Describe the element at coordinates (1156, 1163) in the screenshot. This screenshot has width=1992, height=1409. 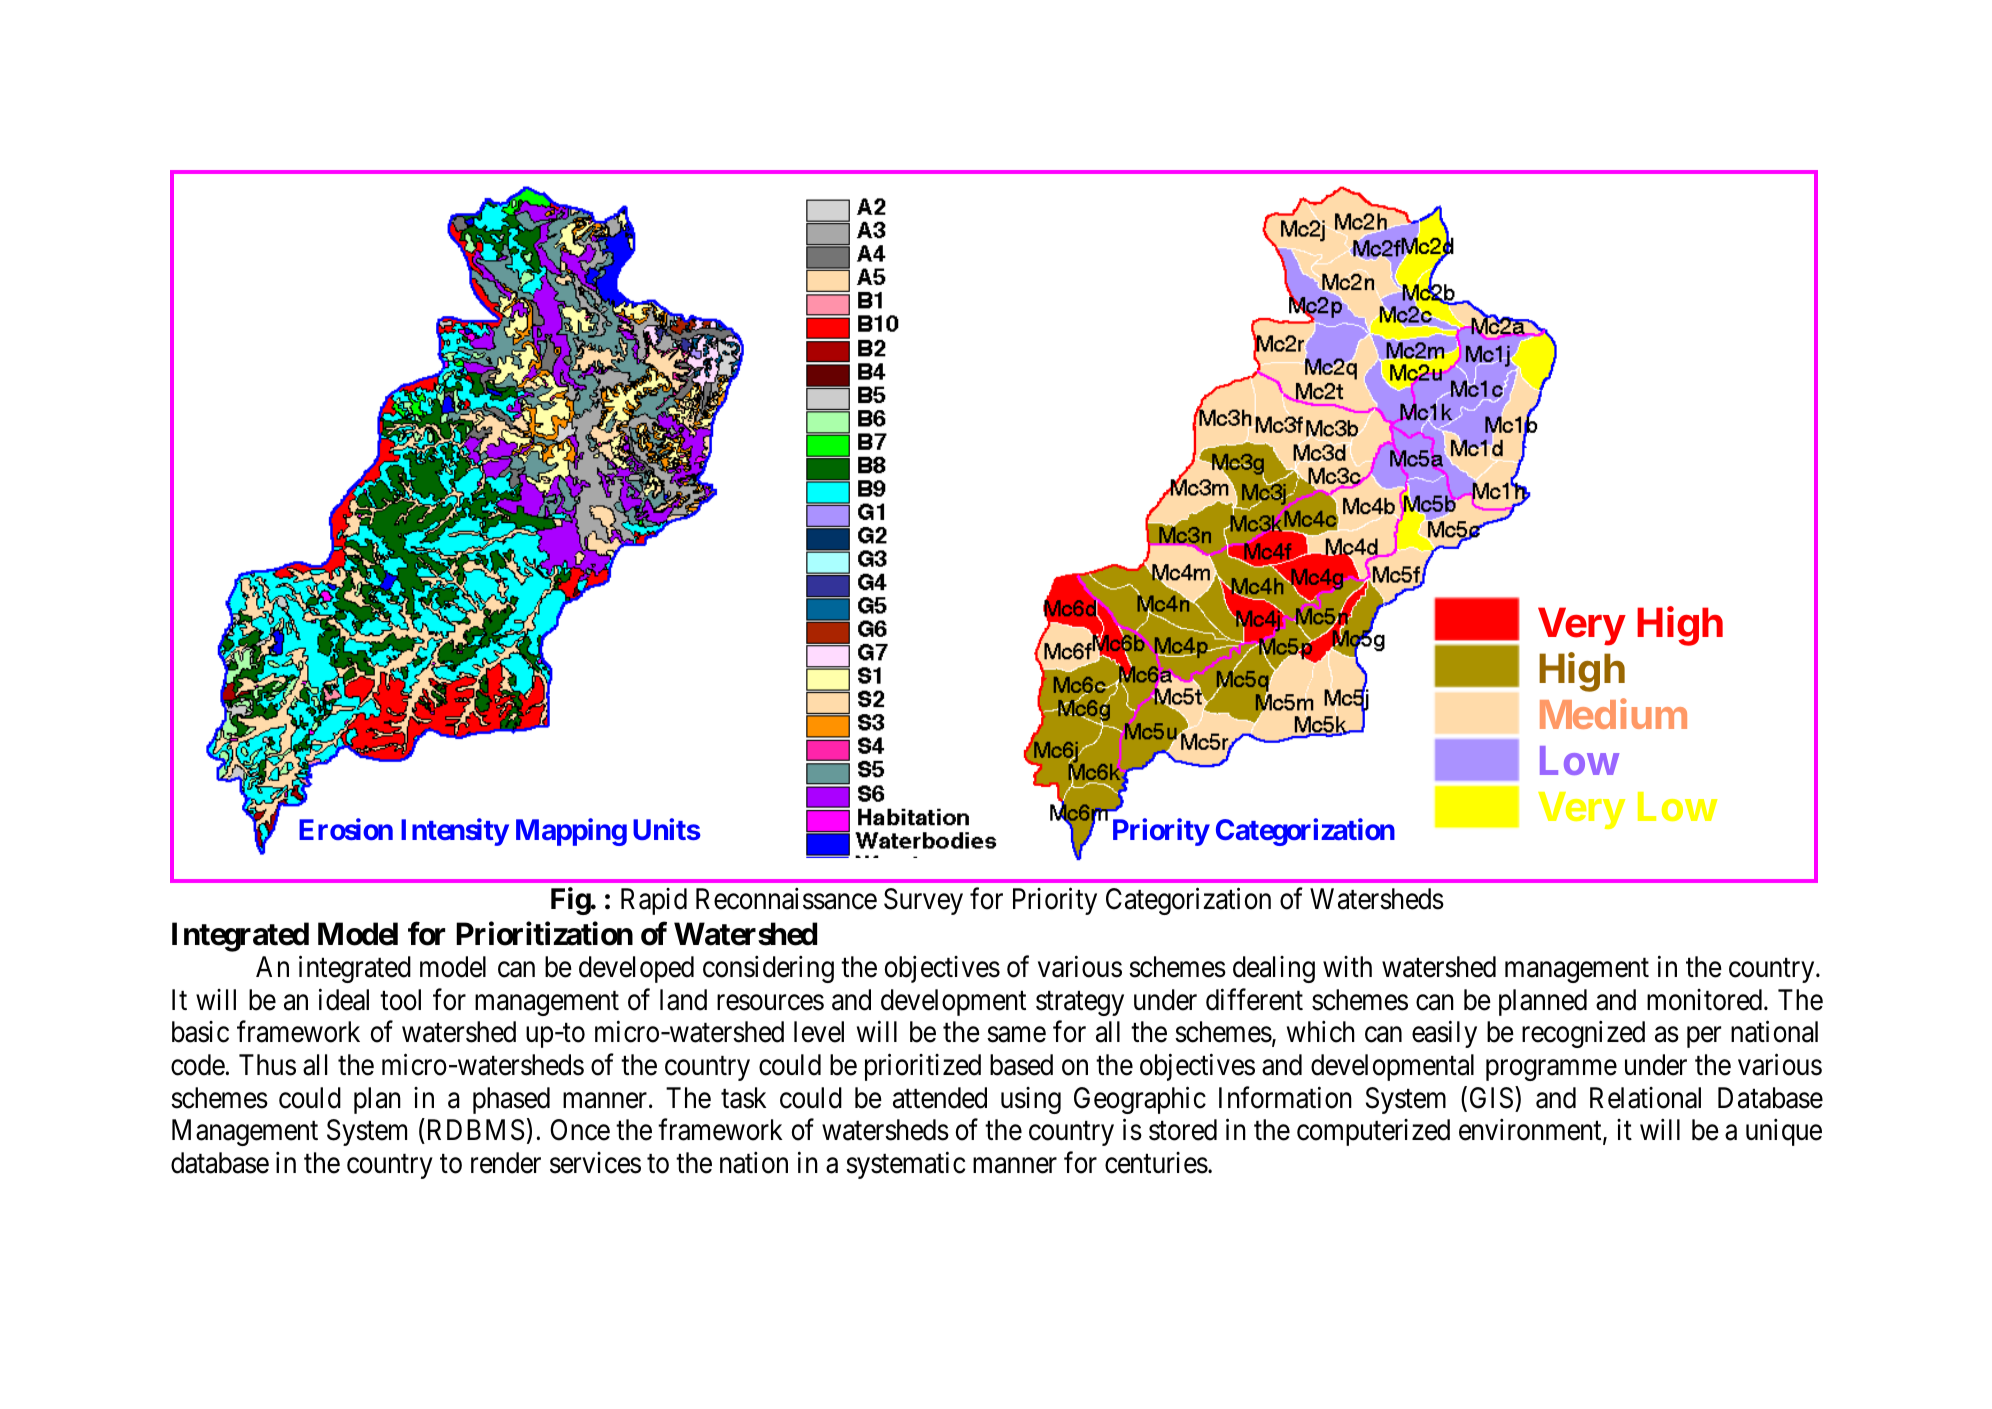
I see `centuries` at that location.
